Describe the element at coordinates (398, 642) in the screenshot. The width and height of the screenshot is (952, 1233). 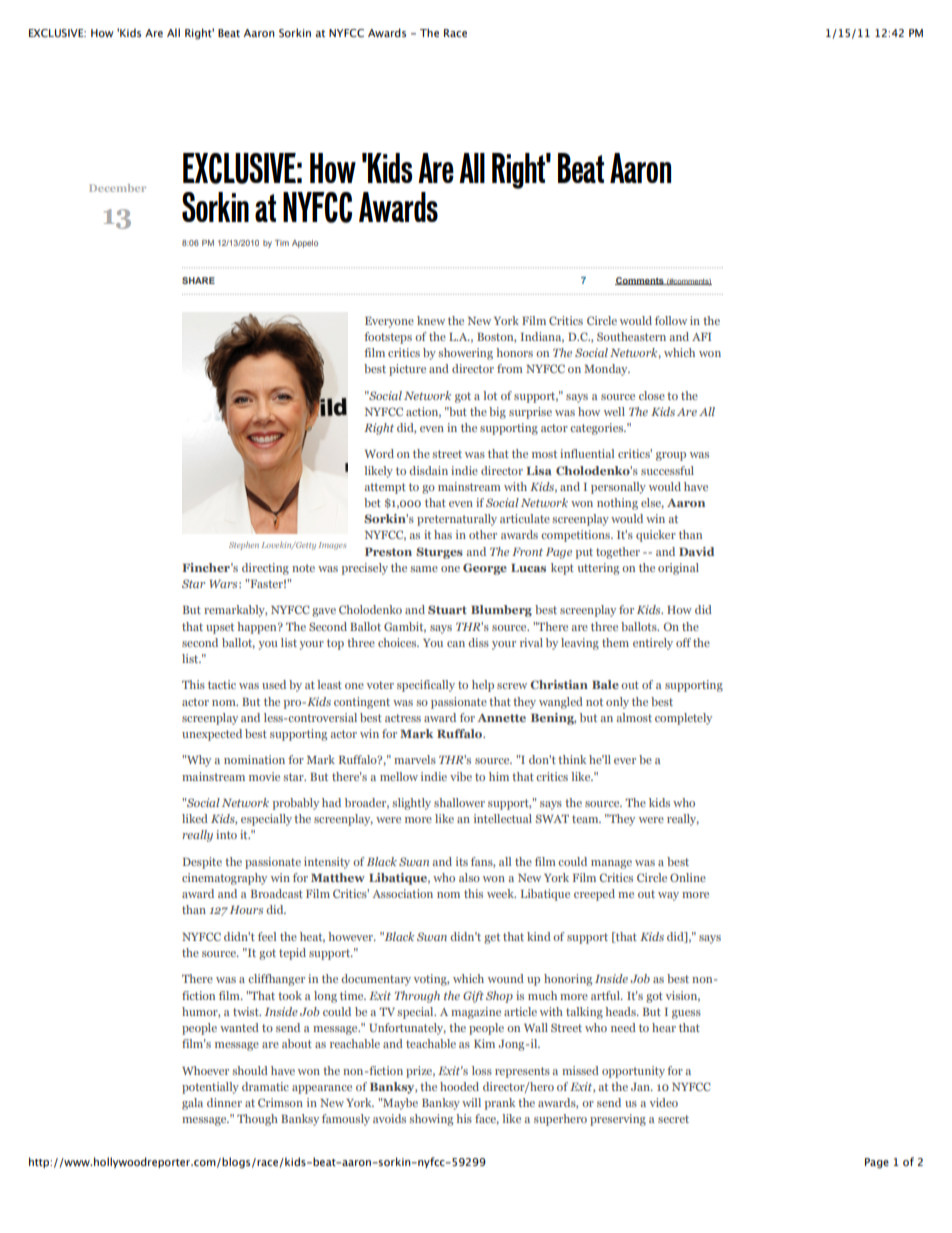
I see `choices` at that location.
